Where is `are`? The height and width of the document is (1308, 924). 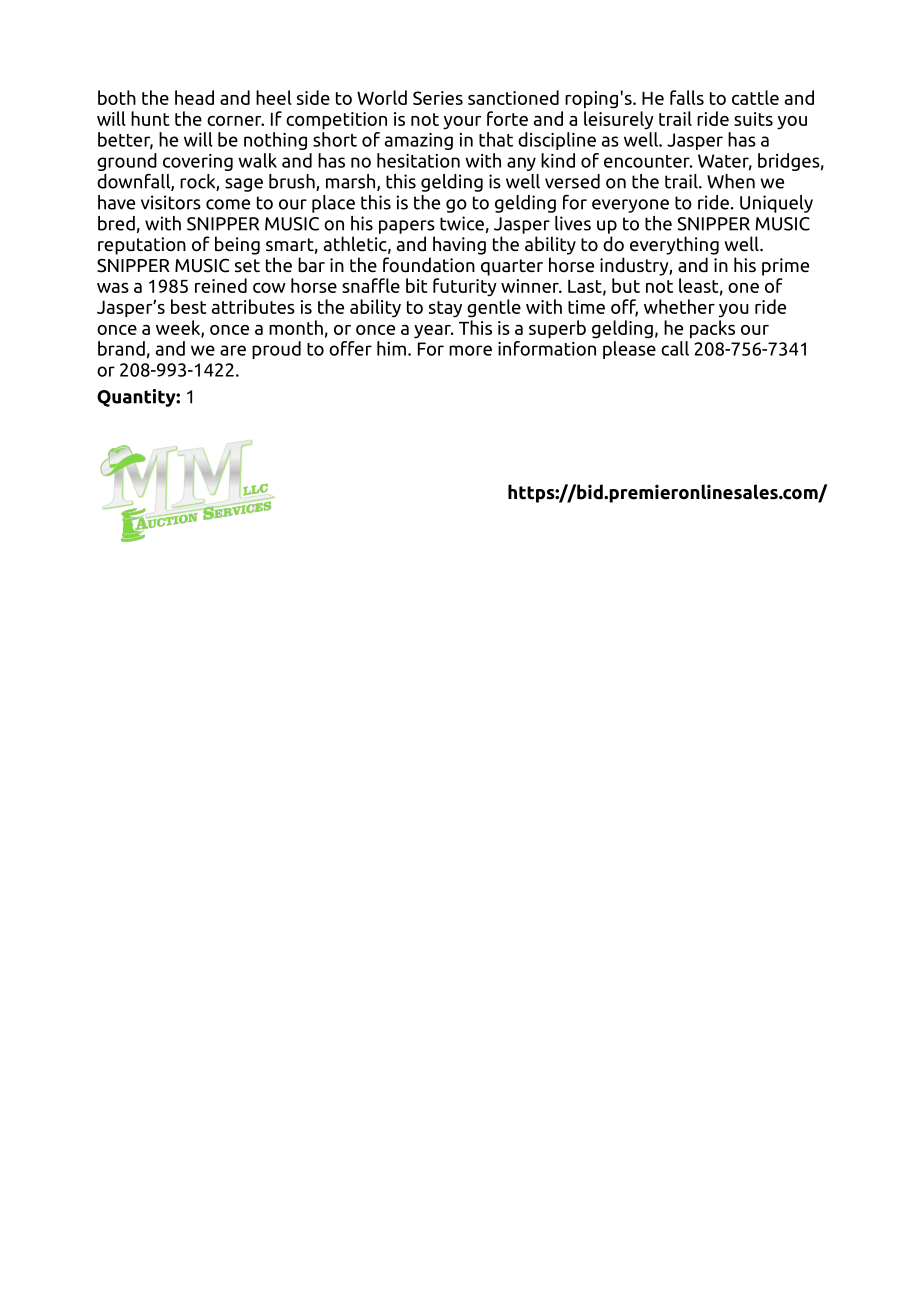 are is located at coordinates (233, 350).
